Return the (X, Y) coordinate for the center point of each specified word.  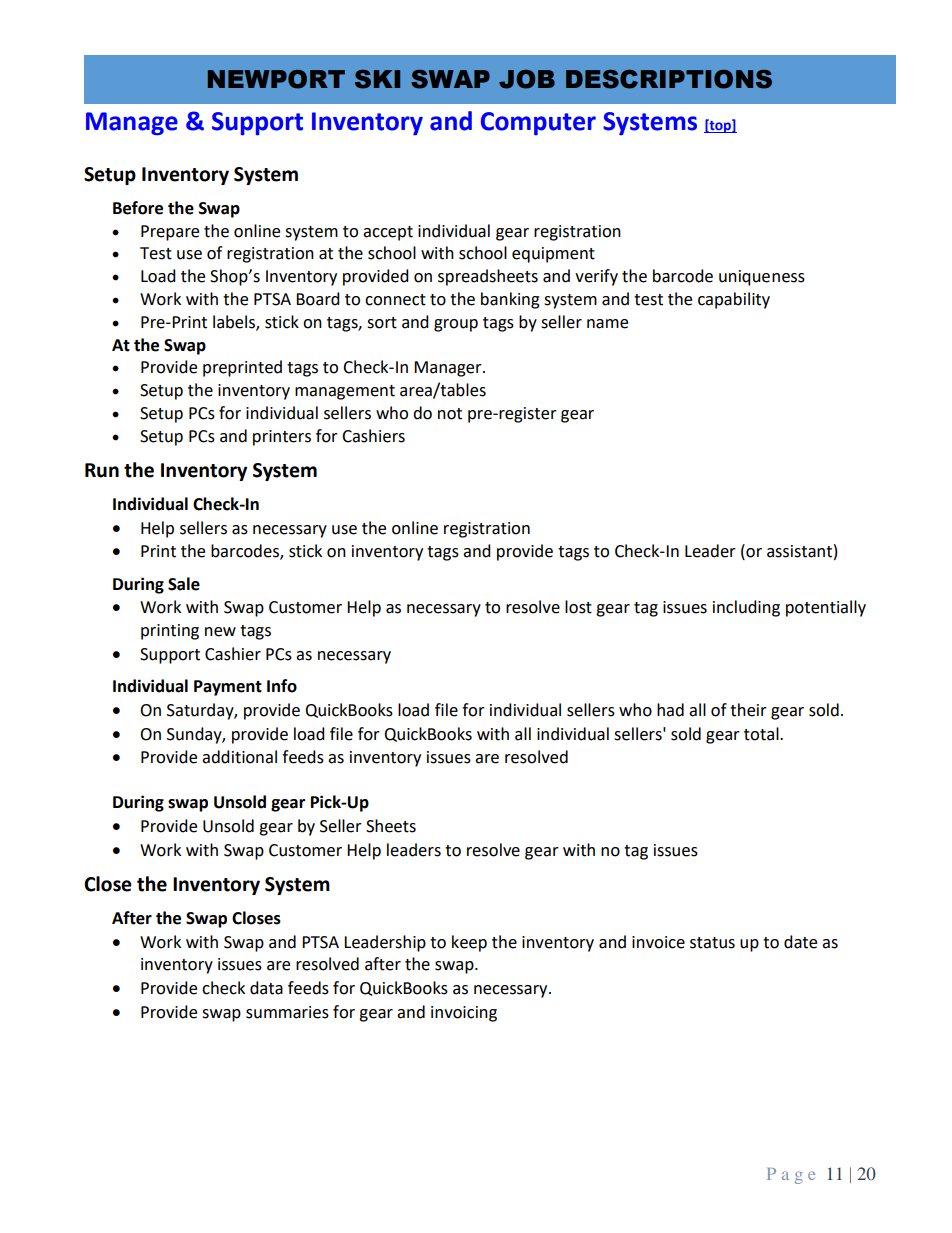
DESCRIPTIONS (669, 79)
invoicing (464, 1014)
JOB (527, 79)
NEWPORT (276, 79)
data (266, 988)
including (746, 608)
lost (578, 607)
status (712, 943)
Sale (184, 584)
